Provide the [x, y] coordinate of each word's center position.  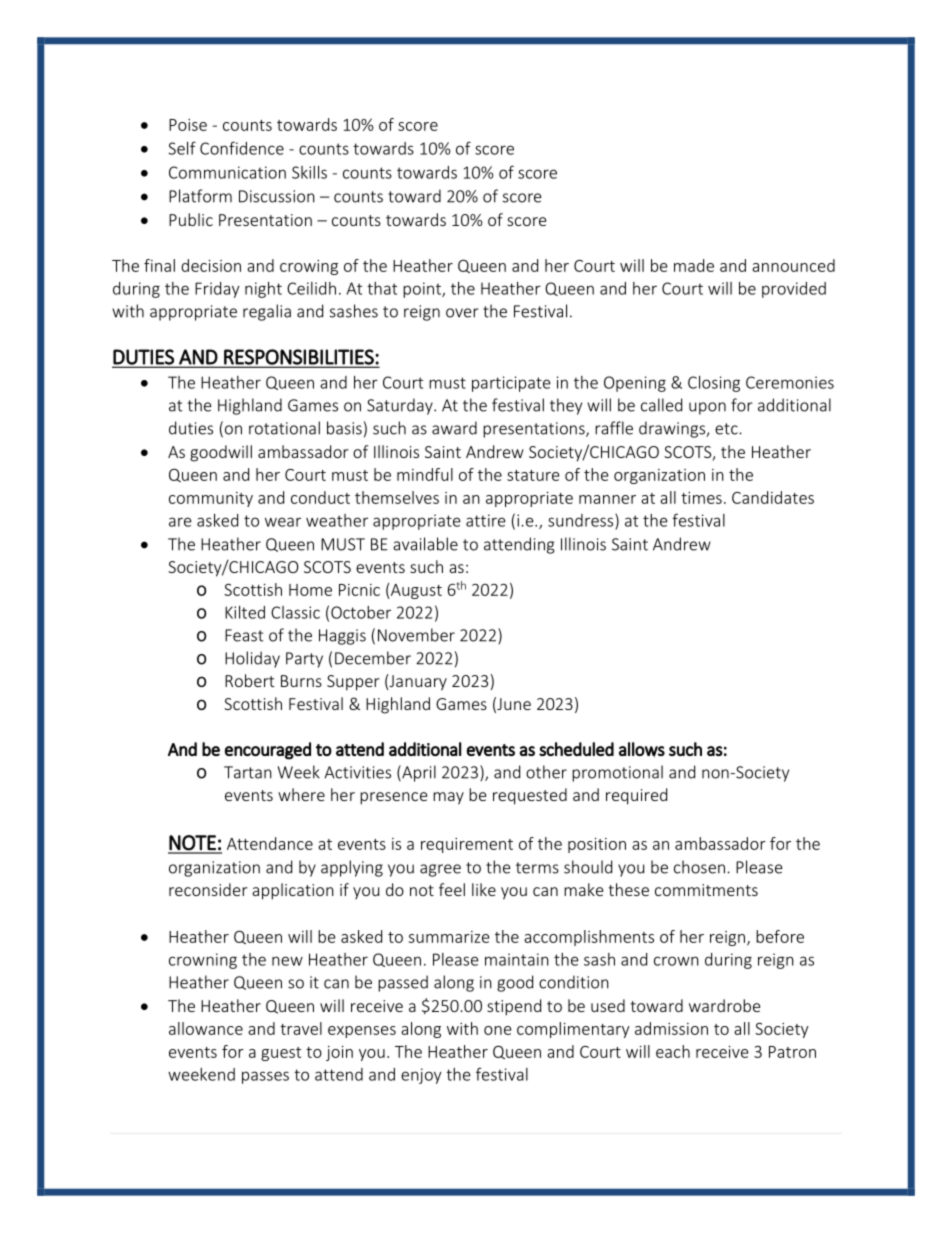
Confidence [242, 148]
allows [642, 750]
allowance [206, 1028]
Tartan [248, 772]
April [418, 773]
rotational [284, 428]
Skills [309, 172]
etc [727, 429]
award [454, 428]
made [694, 265]
